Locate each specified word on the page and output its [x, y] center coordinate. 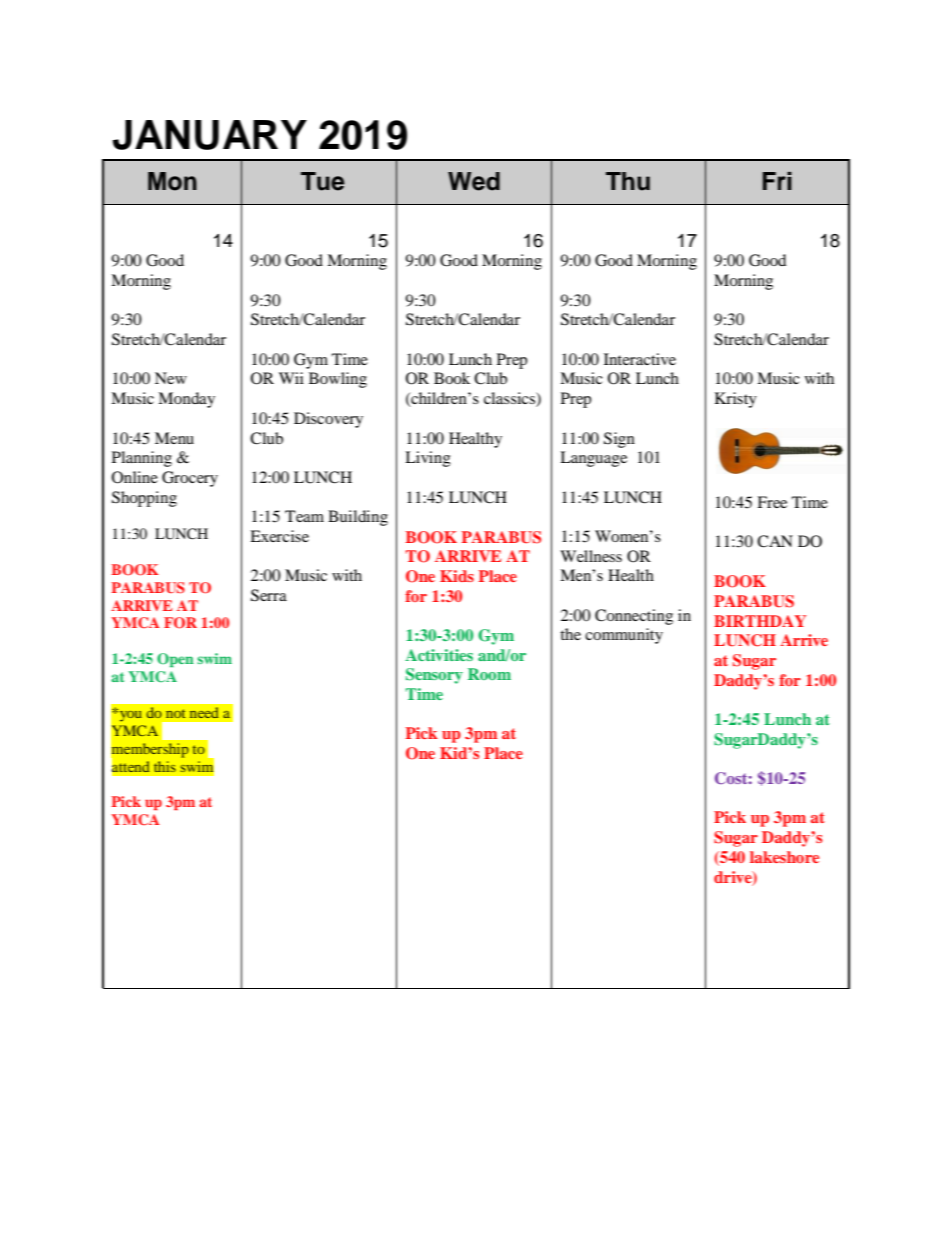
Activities [439, 655]
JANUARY [210, 135]
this [165, 766]
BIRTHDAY [760, 621]
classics [510, 399]
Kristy [736, 400]
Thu [628, 181]
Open [175, 660]
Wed [474, 181]
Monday [186, 400]
